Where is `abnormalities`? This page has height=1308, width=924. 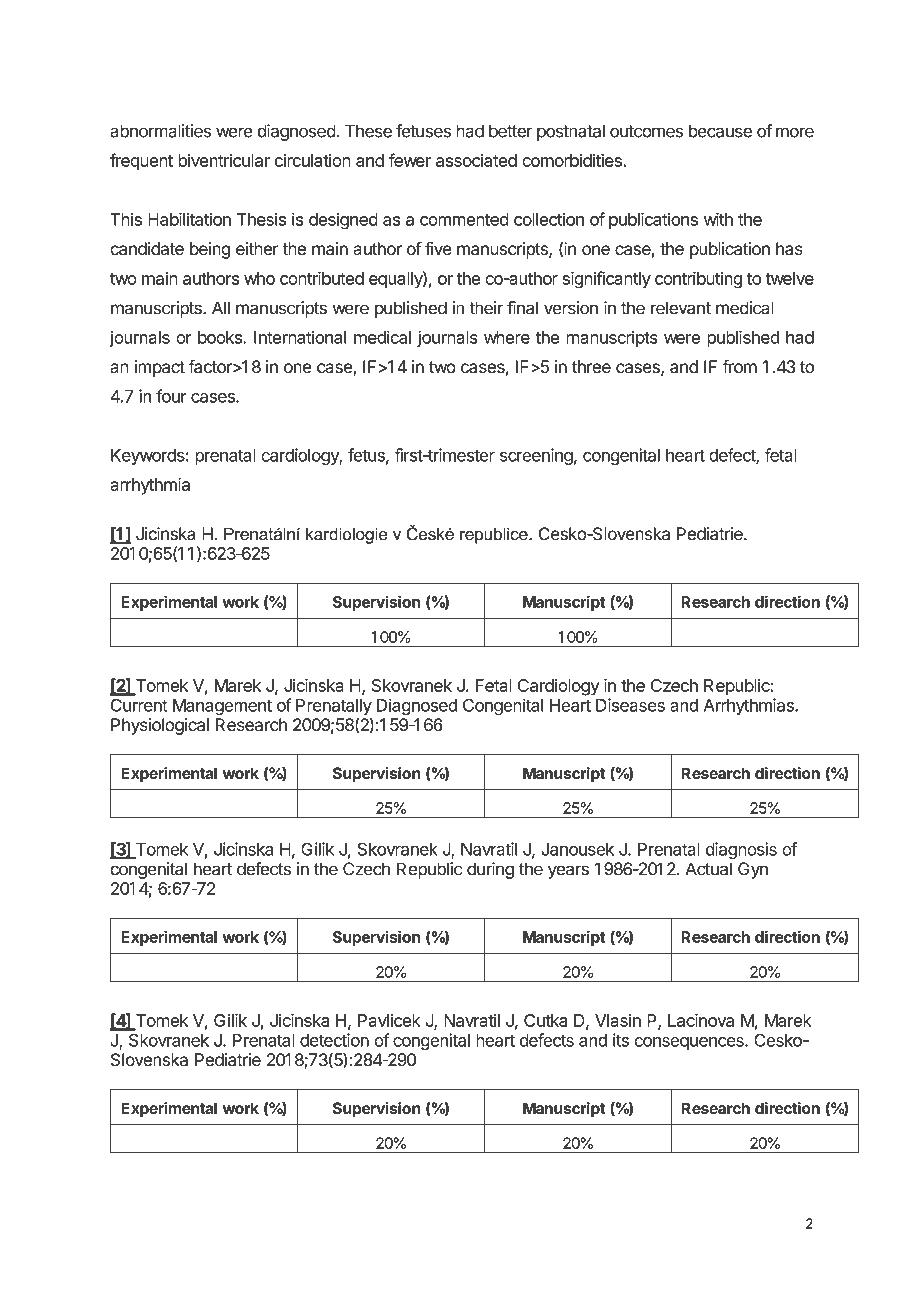 abnormalities is located at coordinates (161, 131).
